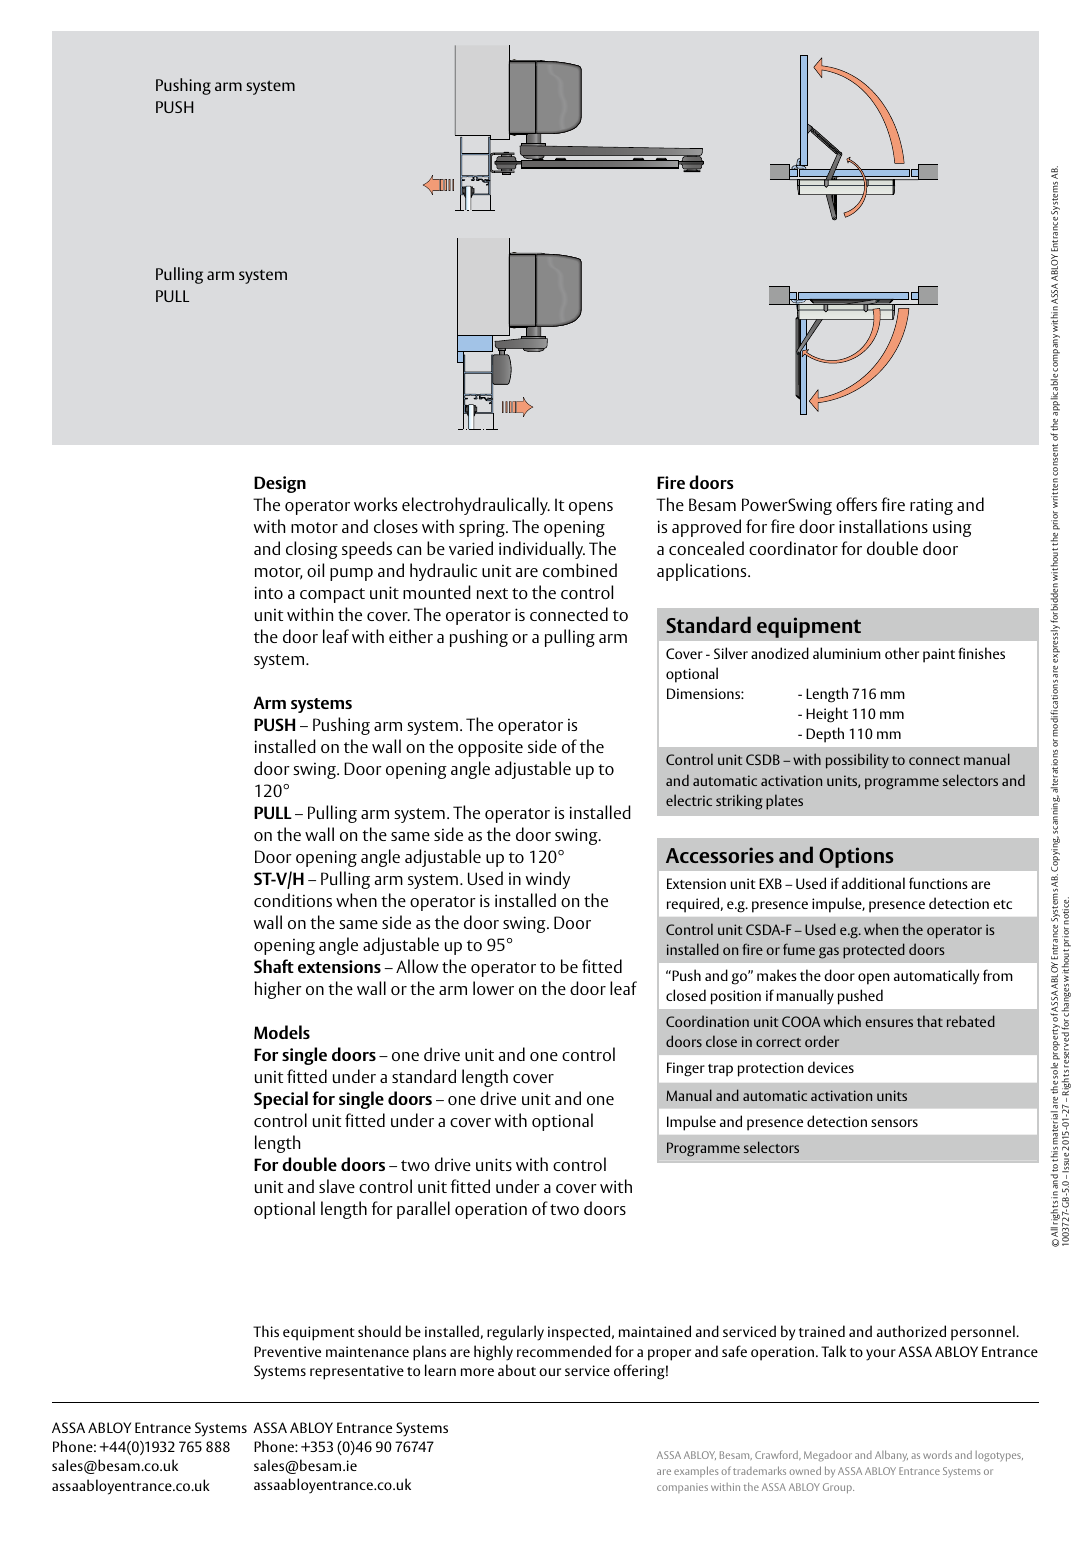  Describe the element at coordinates (357, 1372) in the page. I see `representative` at that location.
